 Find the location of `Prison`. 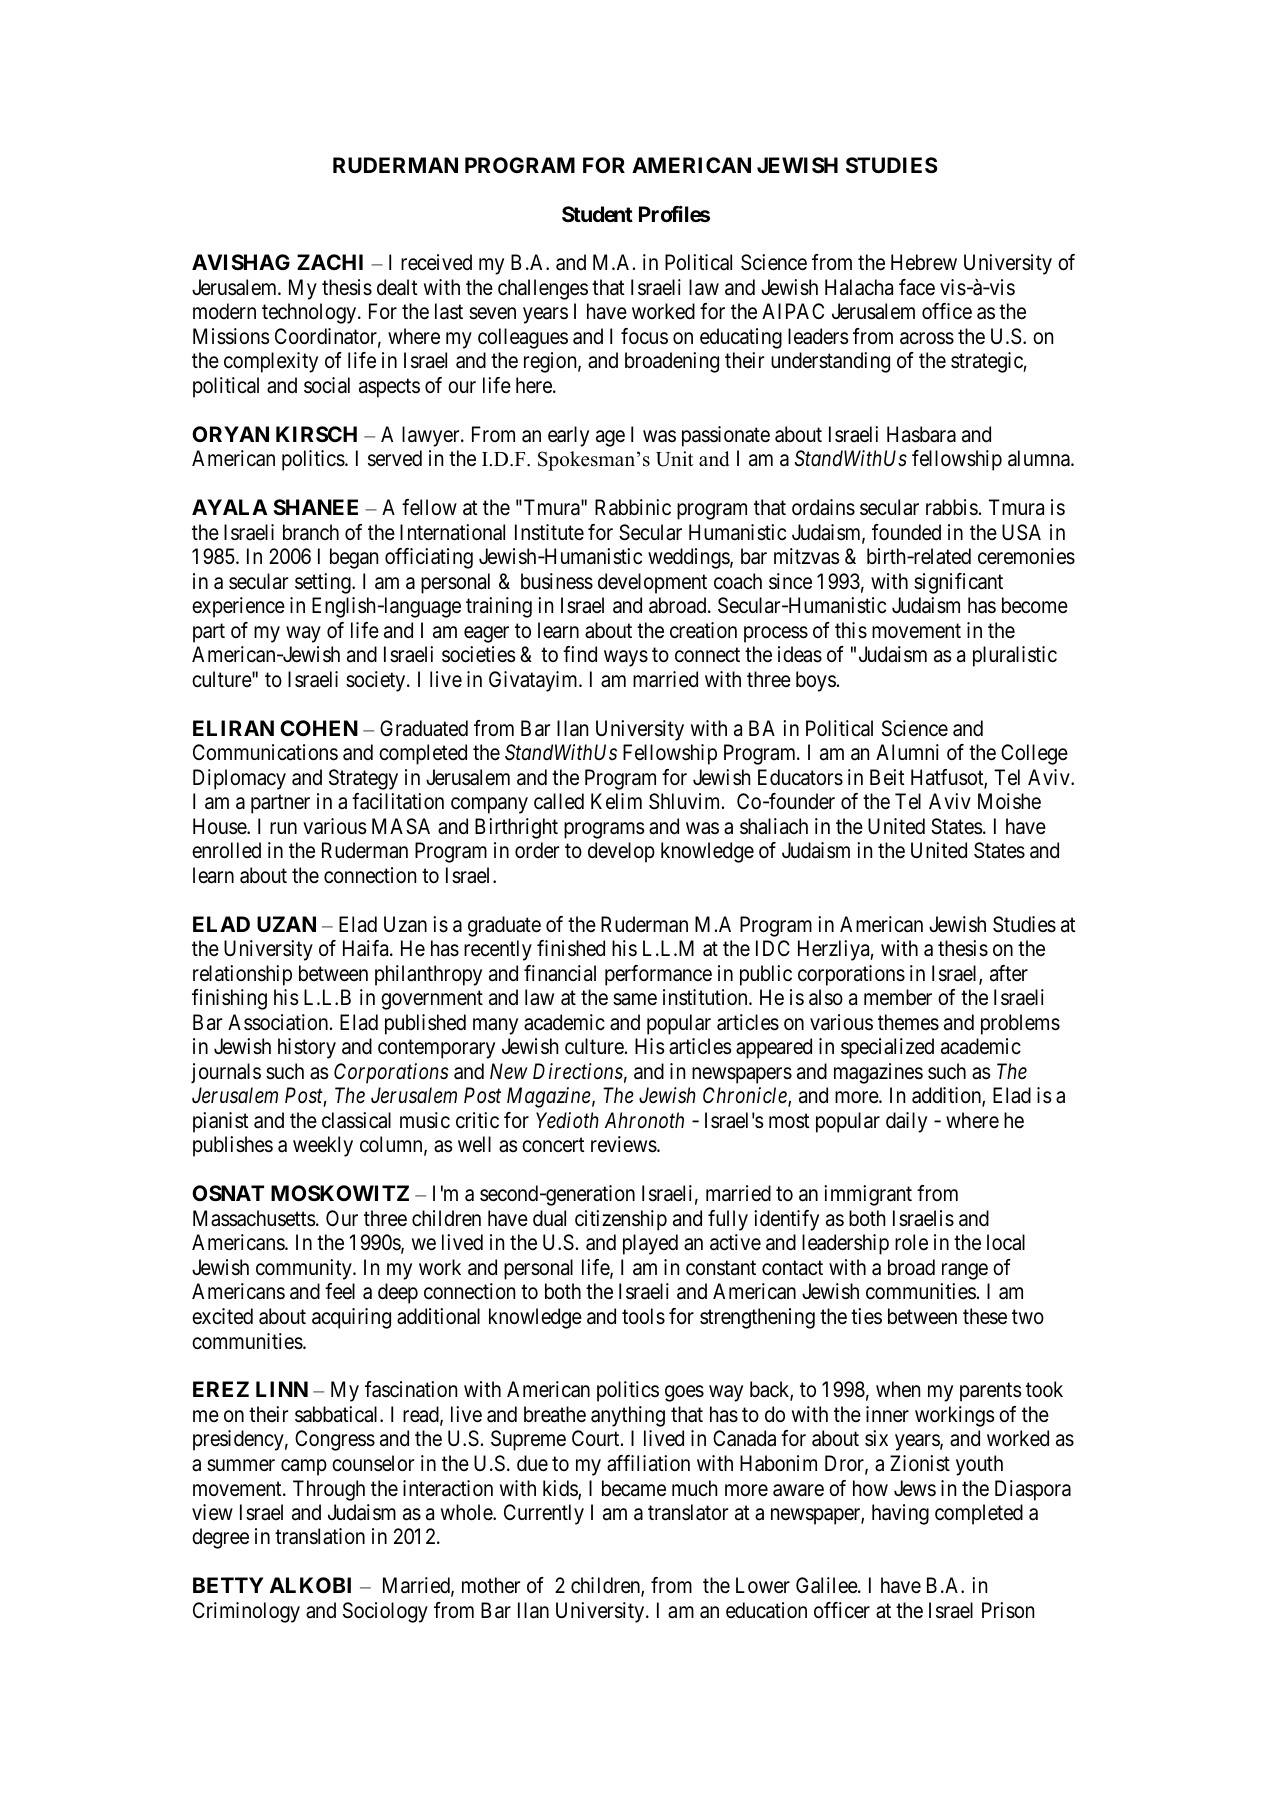

Prison is located at coordinates (1008, 1610).
